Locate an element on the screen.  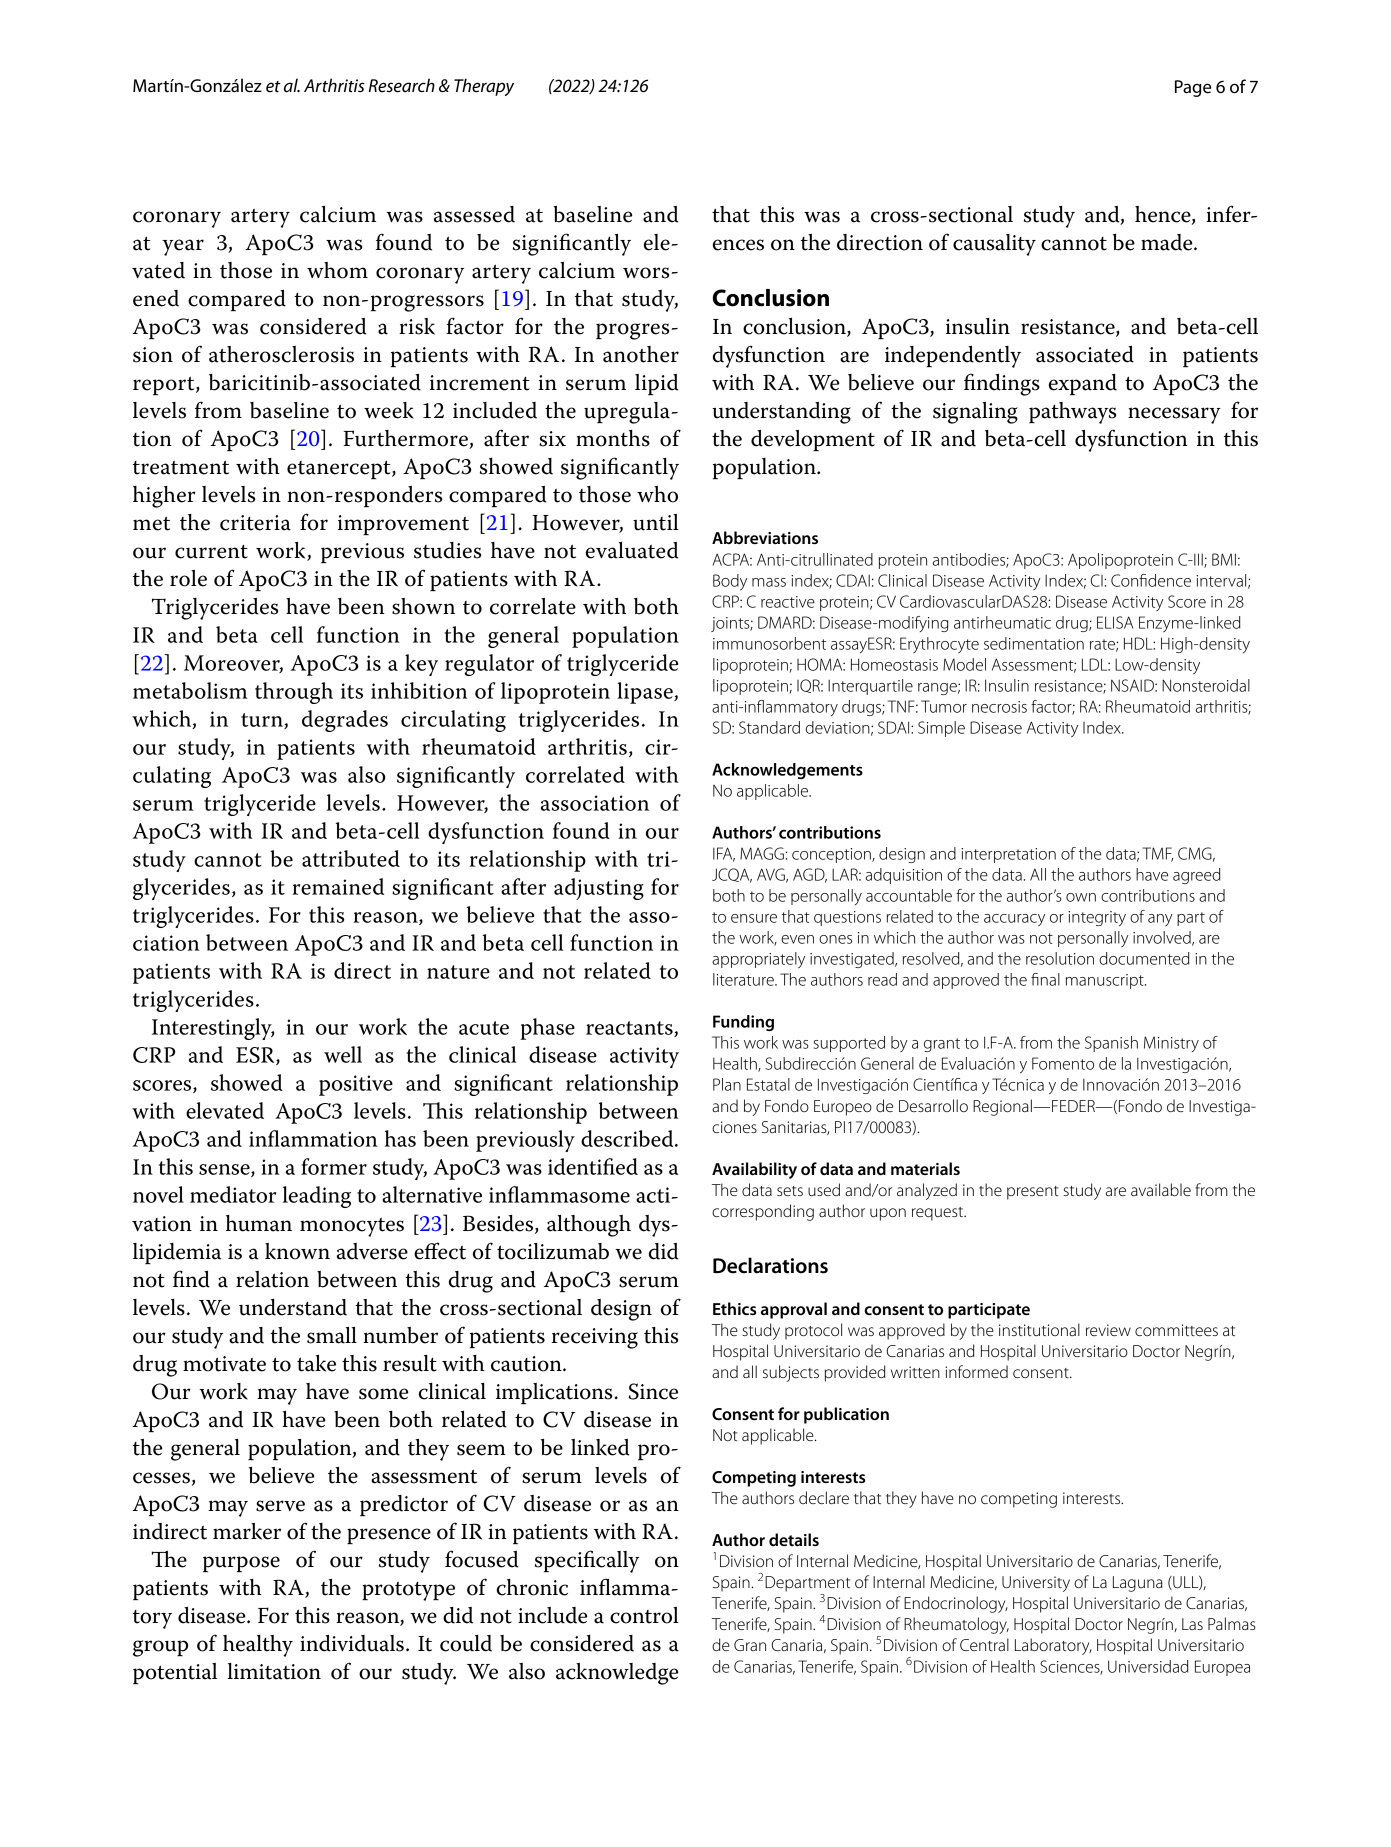
small is located at coordinates (332, 1335).
